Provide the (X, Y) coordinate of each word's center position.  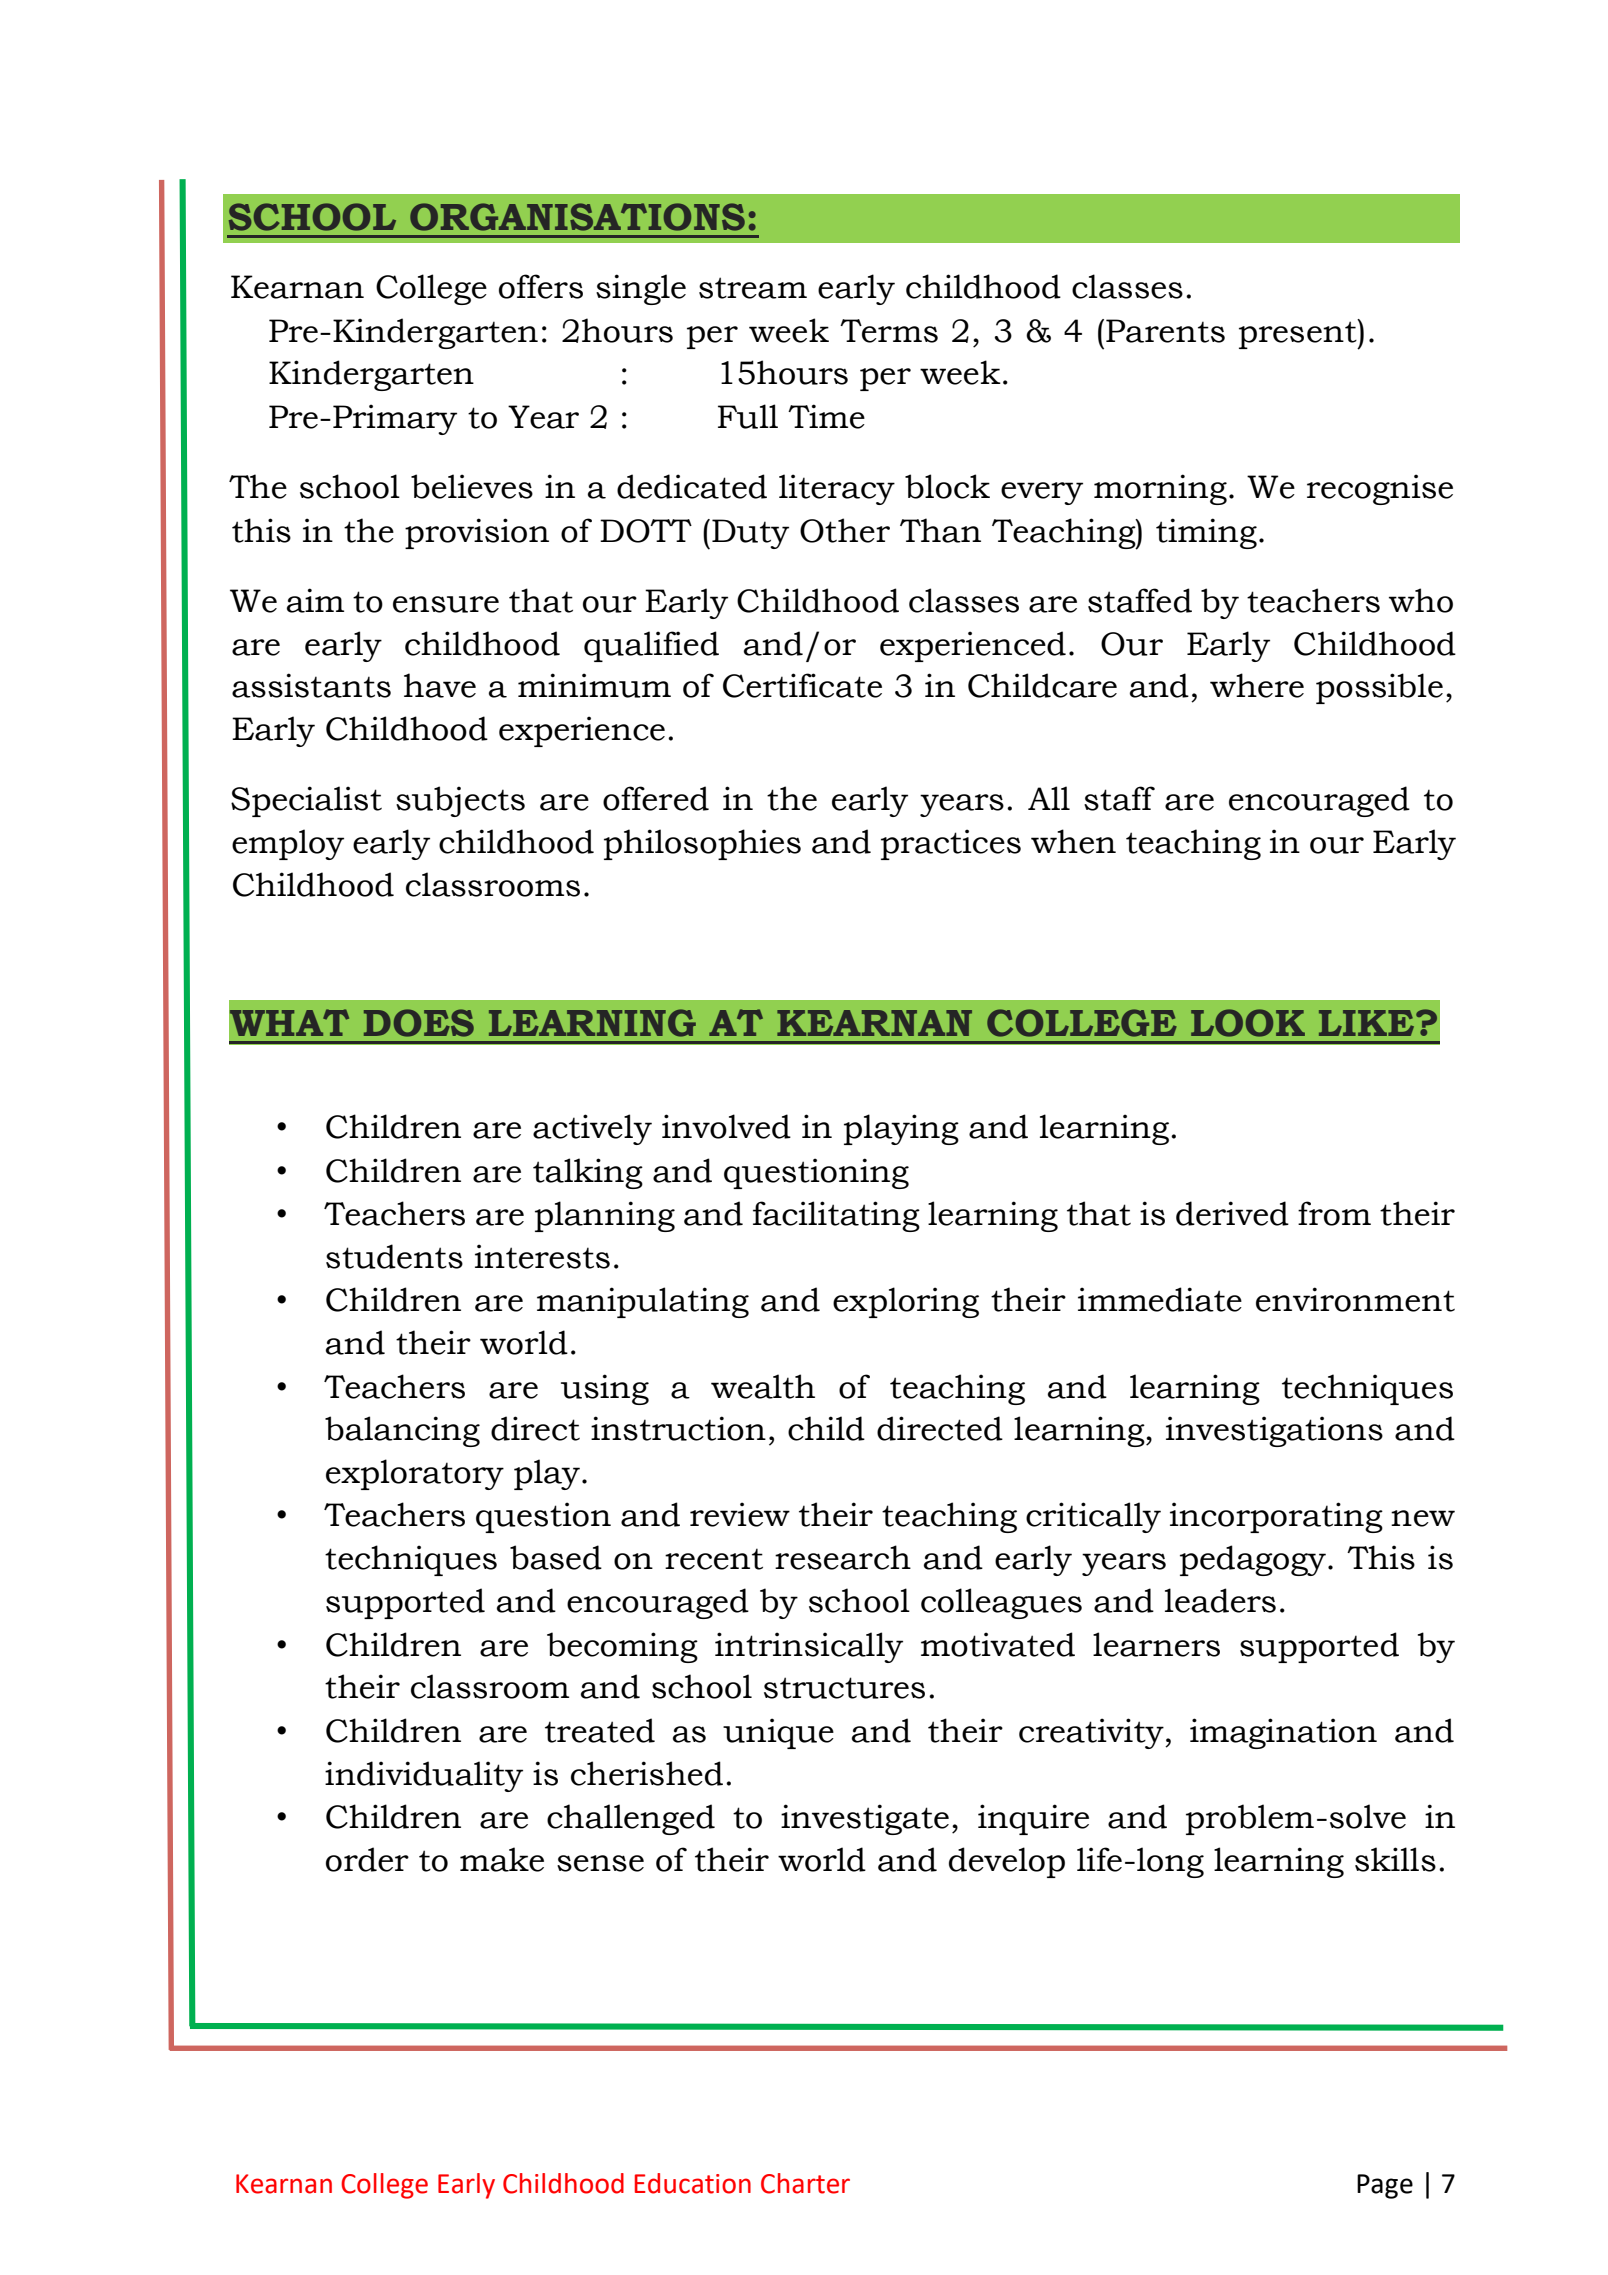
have (440, 685)
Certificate (802, 685)
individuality (424, 1776)
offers (541, 286)
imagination (1283, 1733)
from (1334, 1213)
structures (844, 1688)
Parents (1165, 331)
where (1257, 685)
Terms (889, 331)
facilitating (836, 1216)
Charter (805, 2183)
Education (693, 2183)
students (394, 1256)
